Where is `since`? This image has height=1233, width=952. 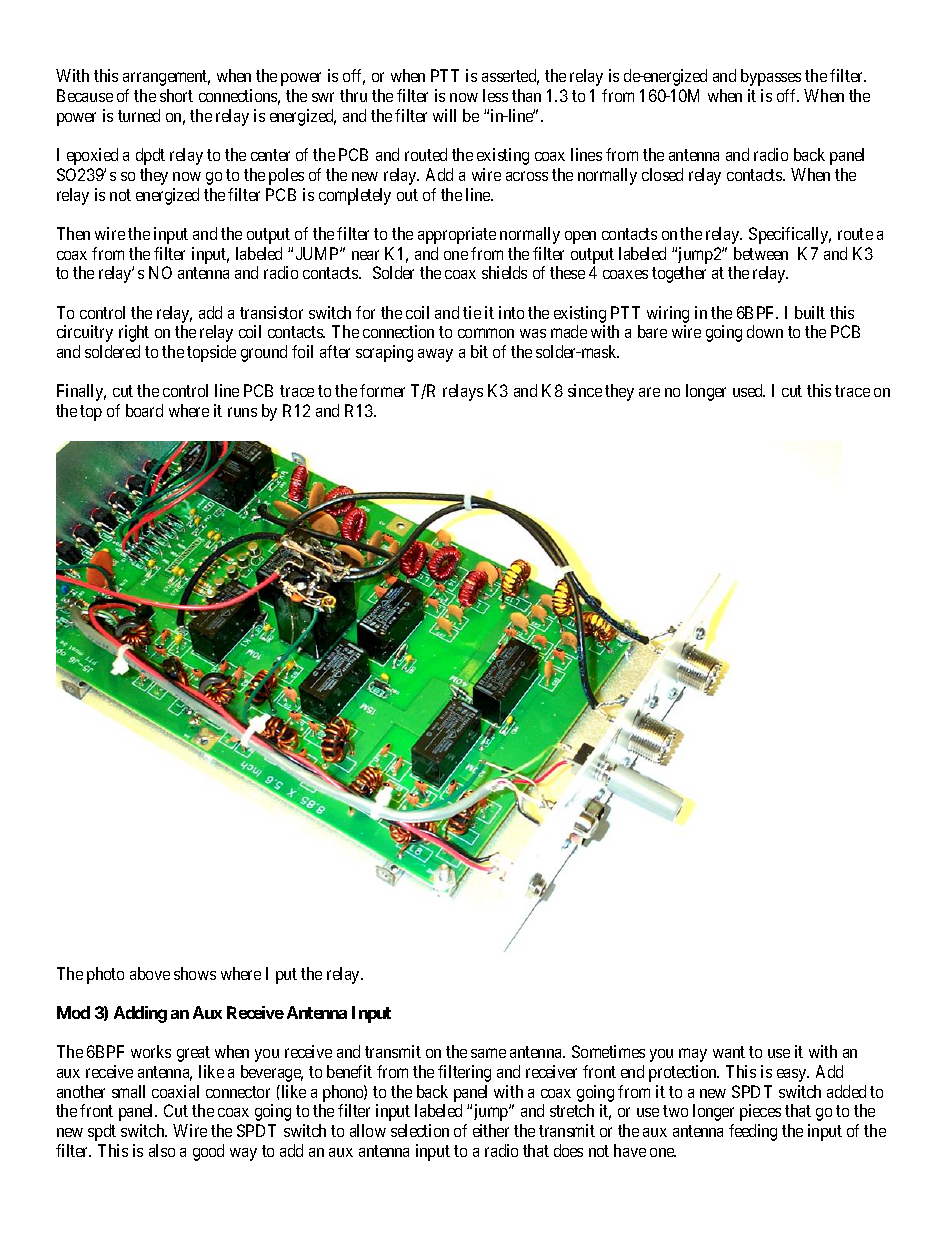 since is located at coordinates (585, 390).
